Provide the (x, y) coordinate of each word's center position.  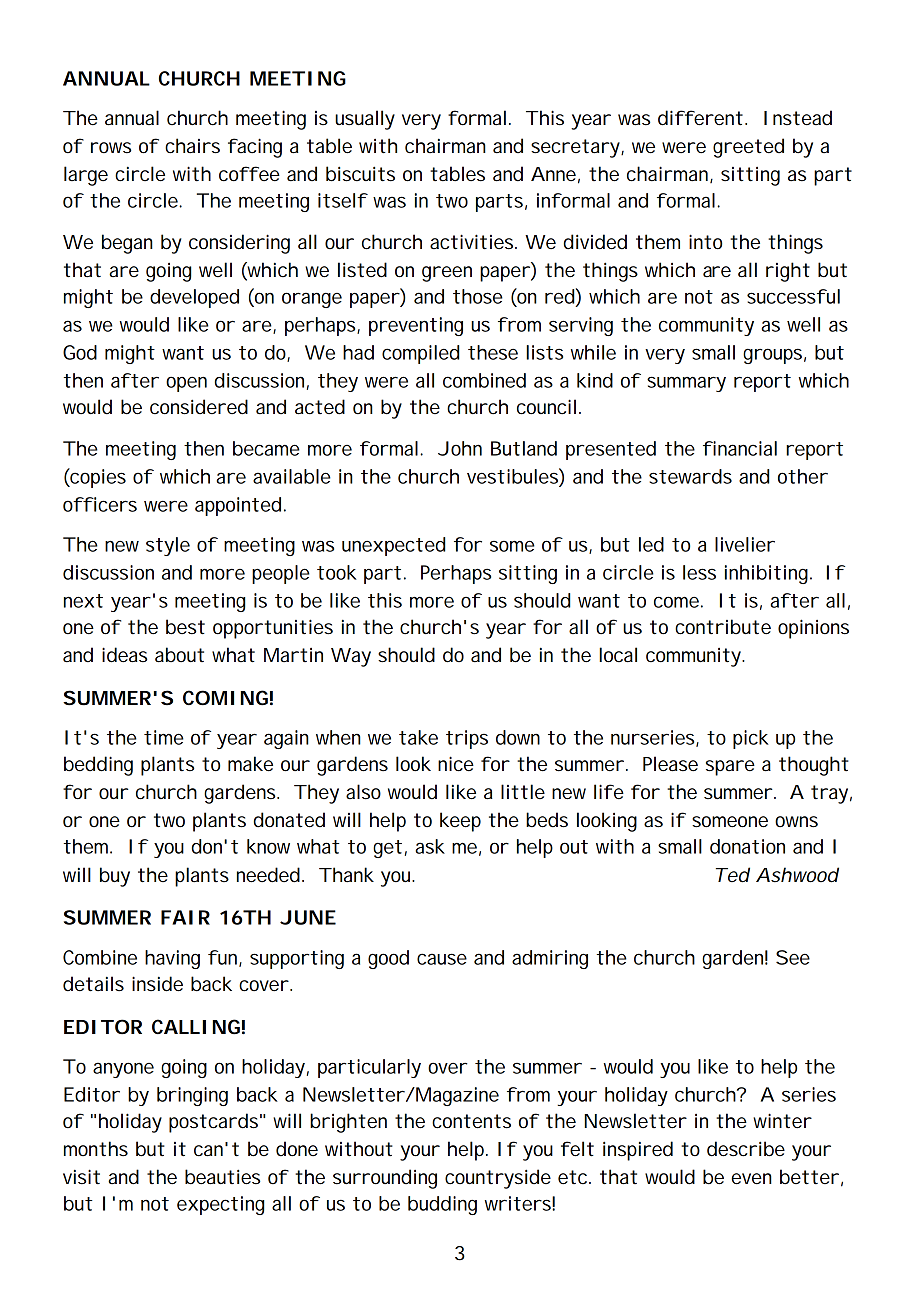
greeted (748, 148)
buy (115, 877)
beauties (222, 1177)
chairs (192, 146)
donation (747, 846)
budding (442, 1205)
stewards (690, 476)
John (460, 448)
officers (100, 504)
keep (460, 822)
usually (365, 120)
